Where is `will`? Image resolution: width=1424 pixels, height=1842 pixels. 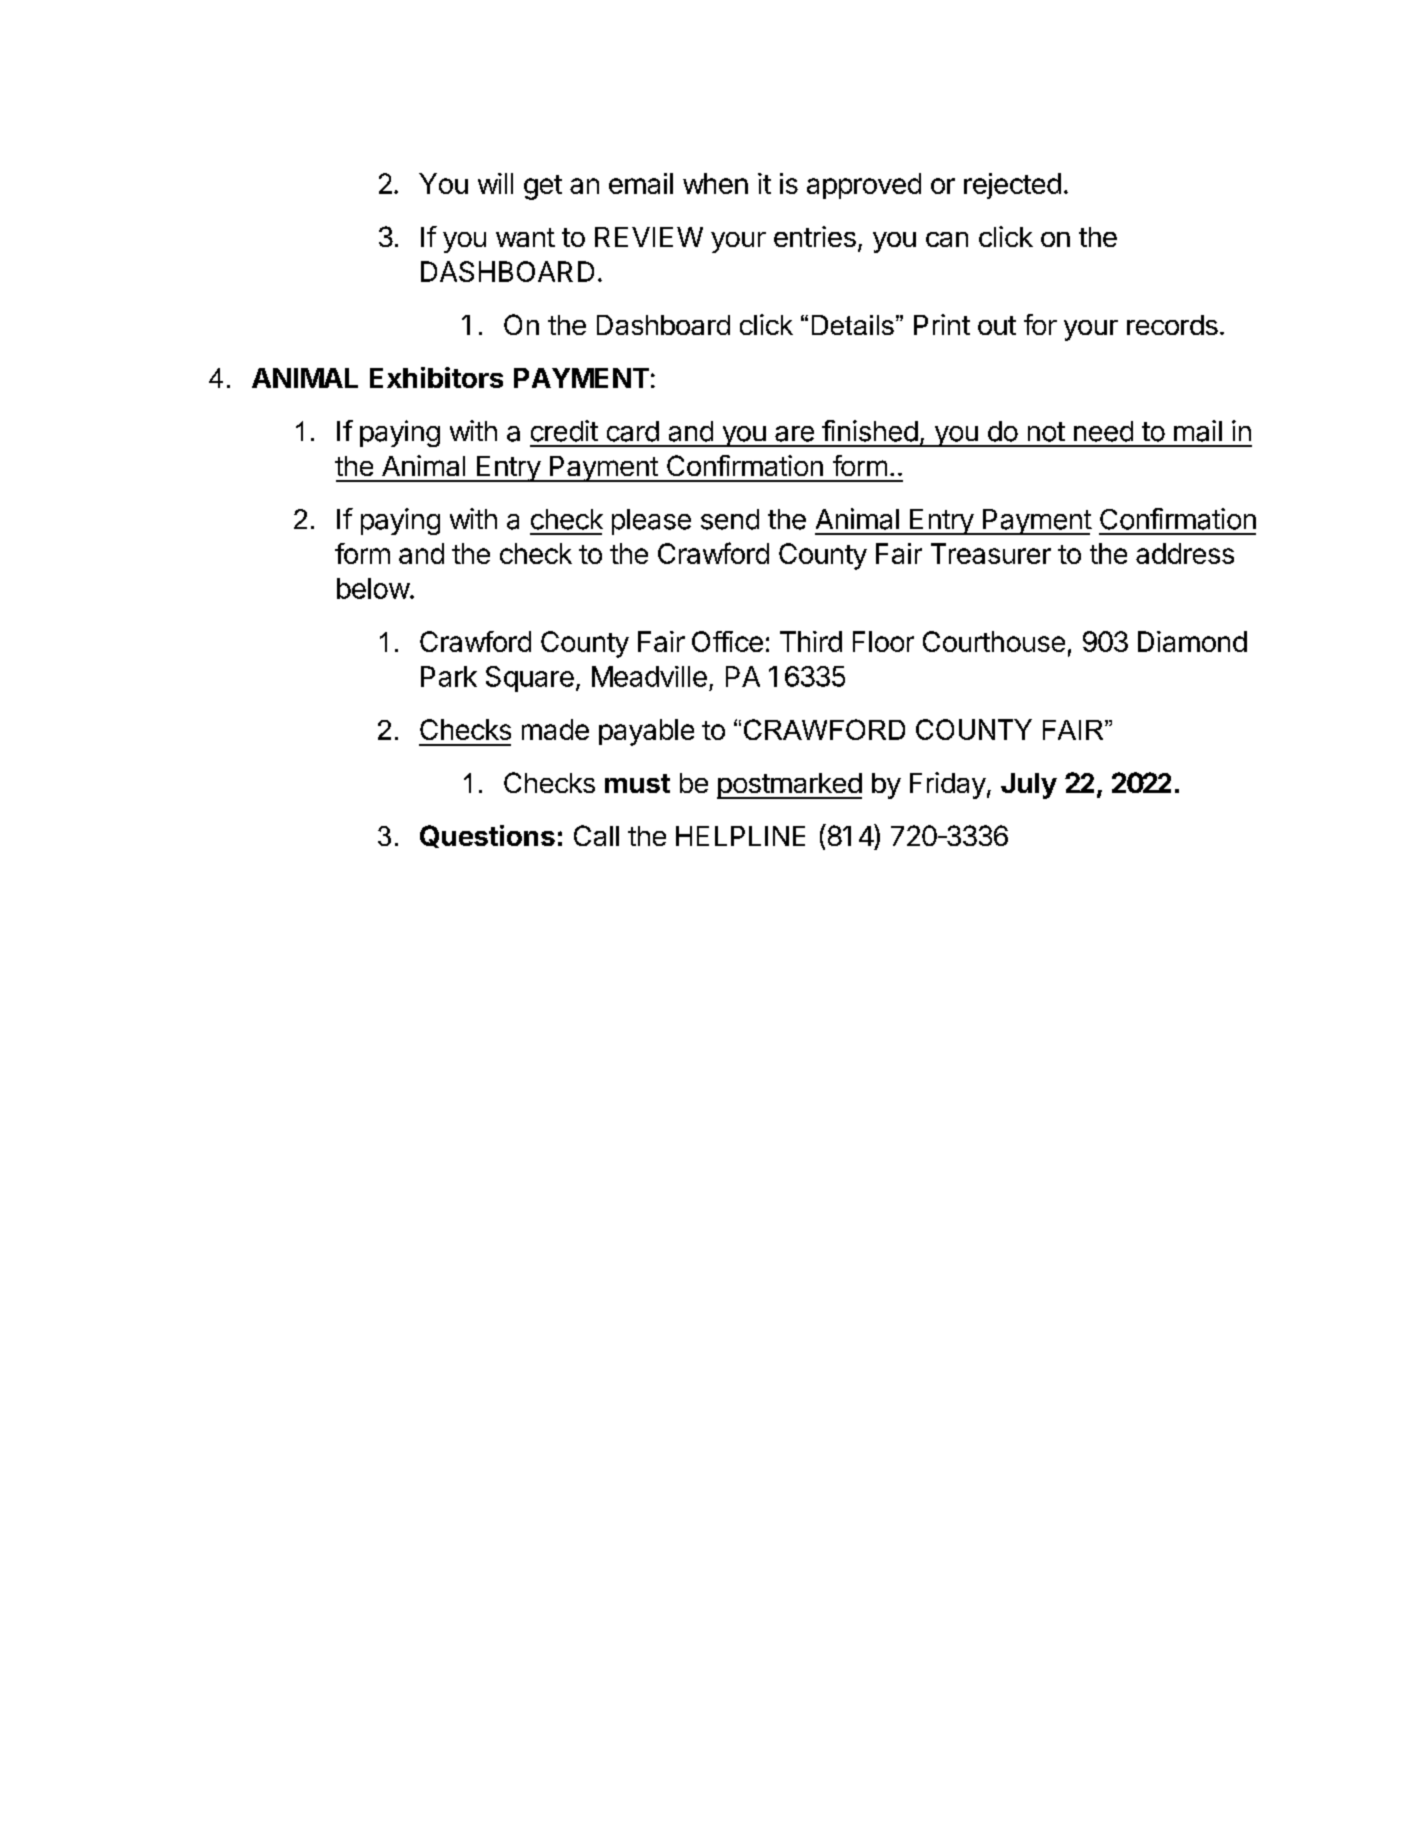 will is located at coordinates (495, 183).
